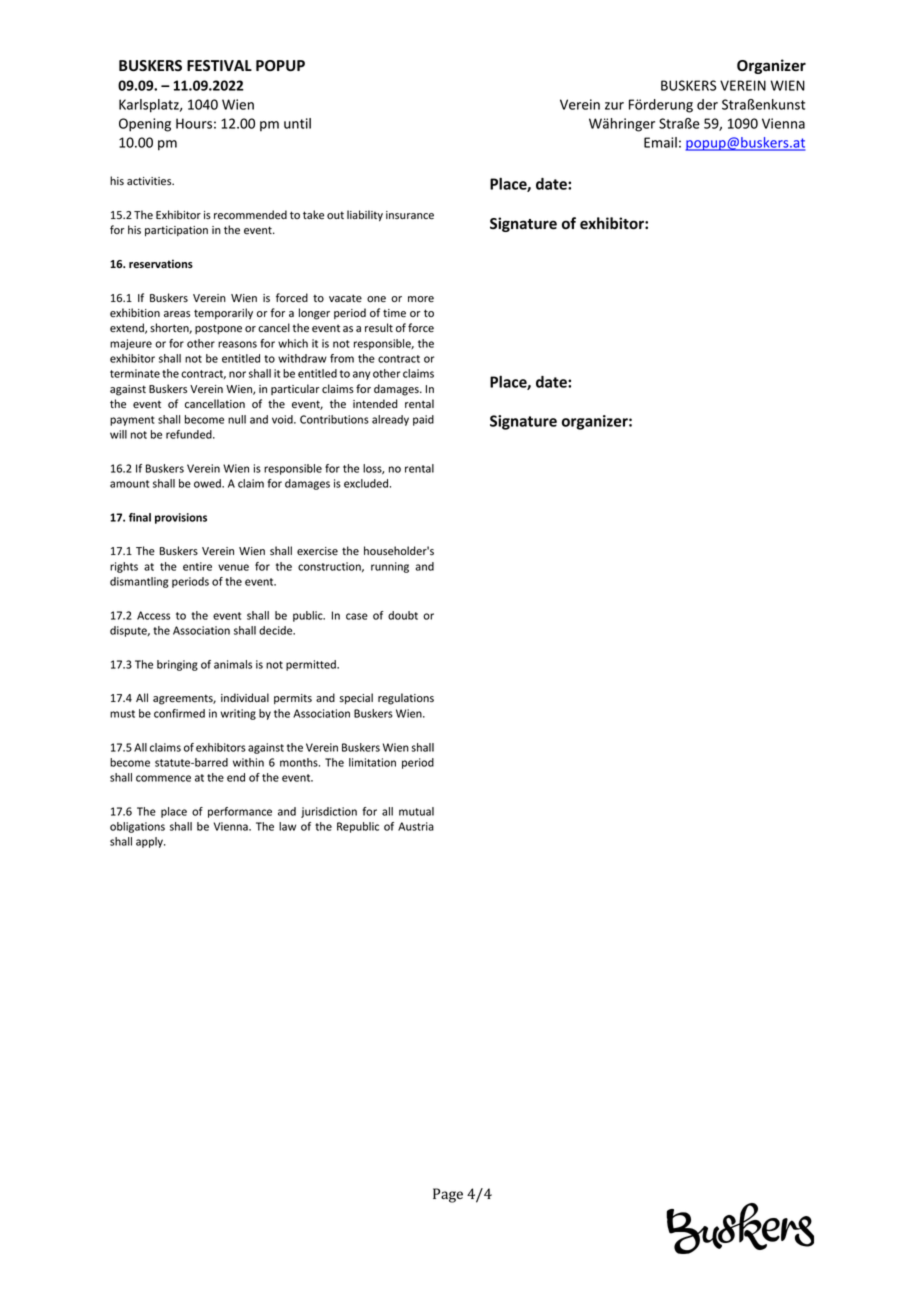 This screenshot has height=1309, width=924. What do you see at coordinates (416, 826) in the screenshot?
I see `Austria` at bounding box center [416, 826].
